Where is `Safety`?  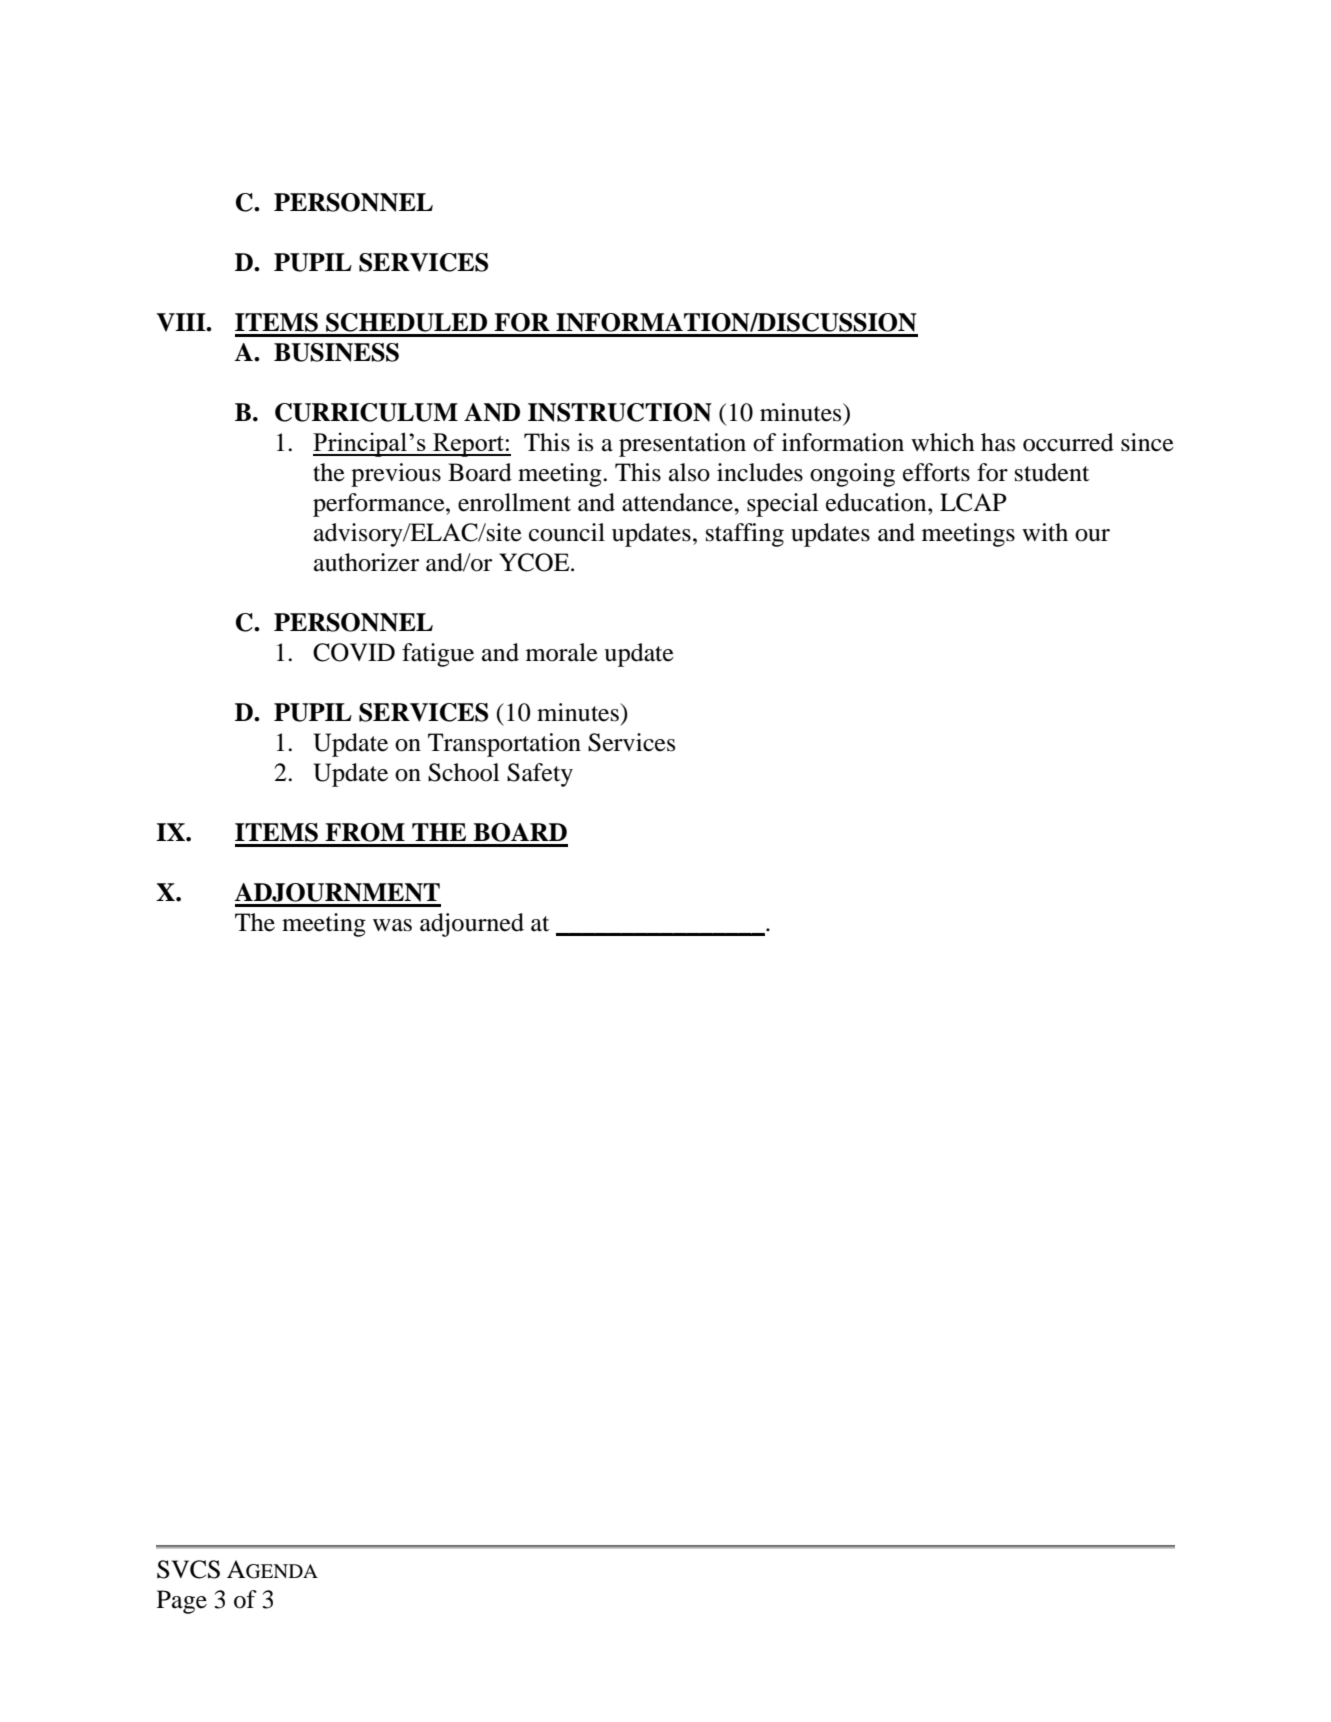
Safety is located at coordinates (540, 775).
